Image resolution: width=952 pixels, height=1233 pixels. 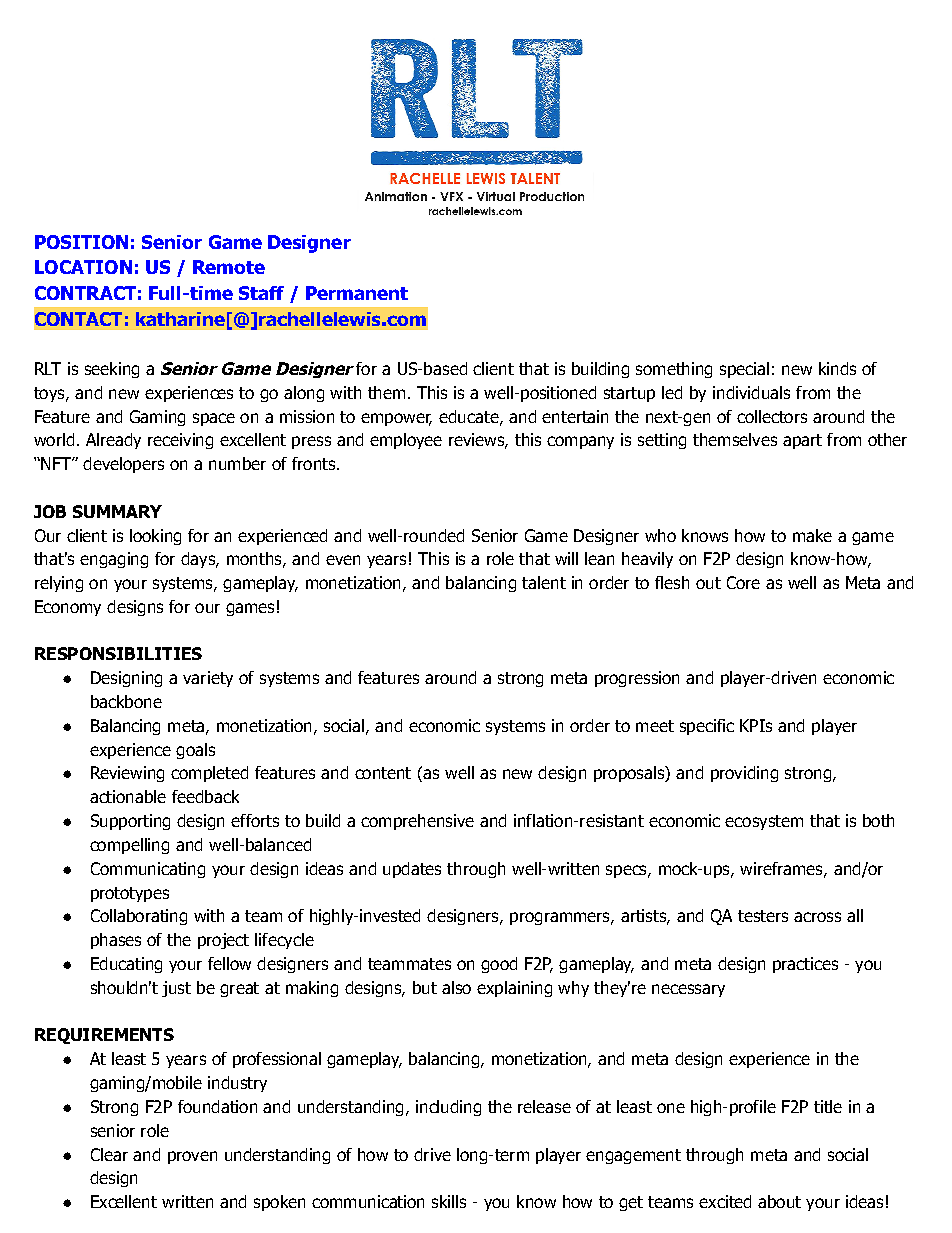 I want to click on Core, so click(x=743, y=582).
